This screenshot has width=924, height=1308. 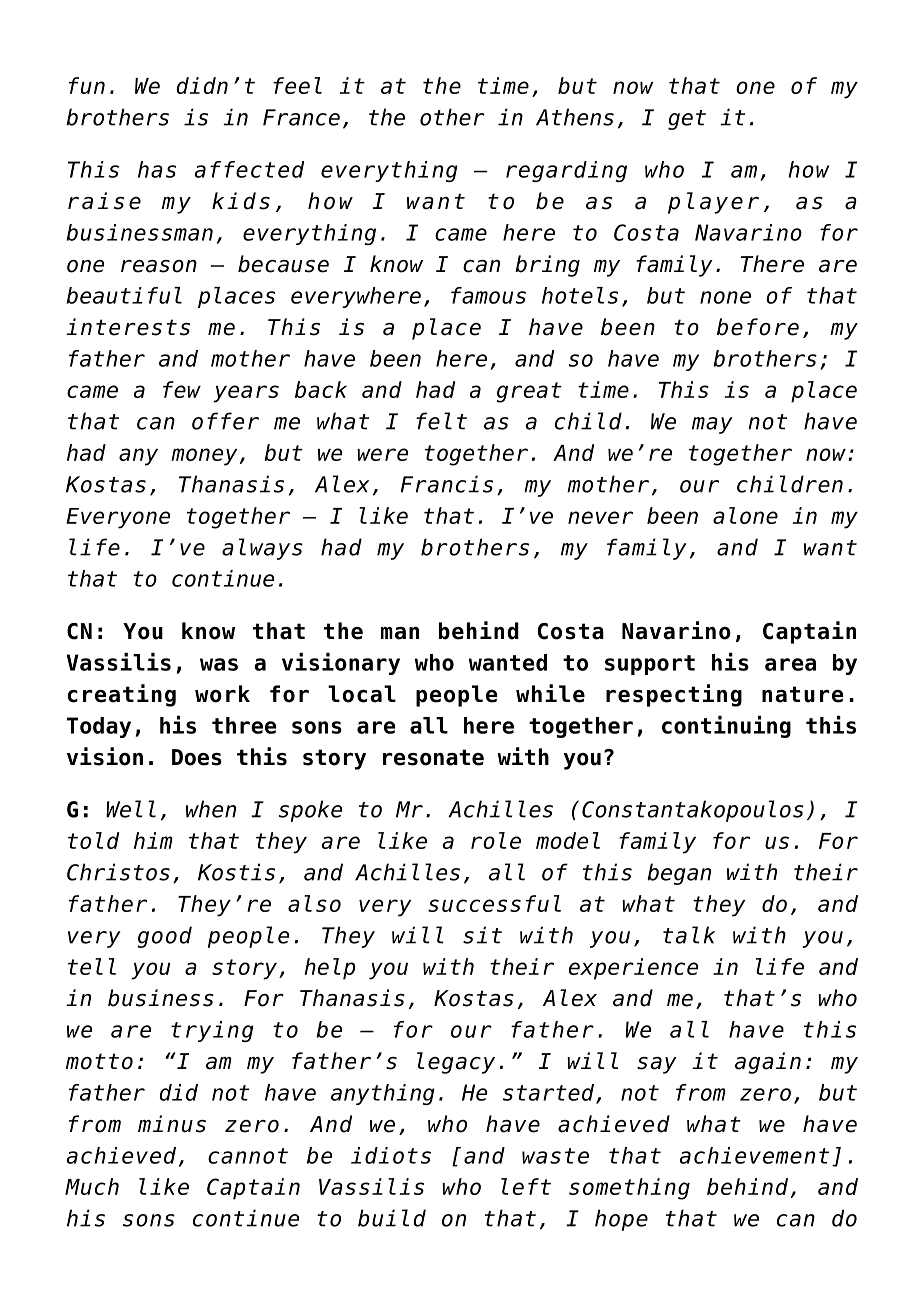 I want to click on regarding, so click(x=566, y=171).
